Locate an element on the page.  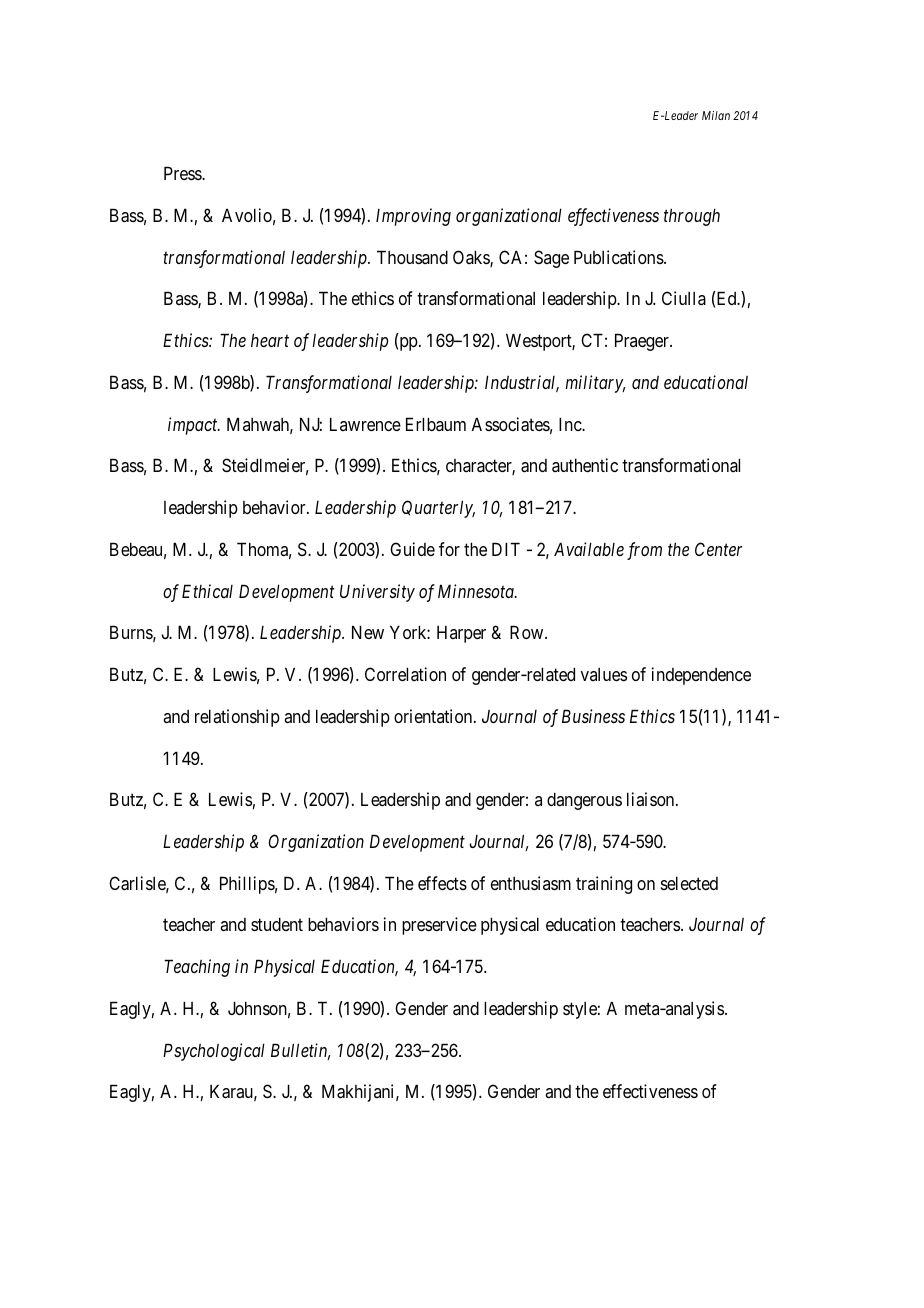
Minnesota is located at coordinates (477, 591).
